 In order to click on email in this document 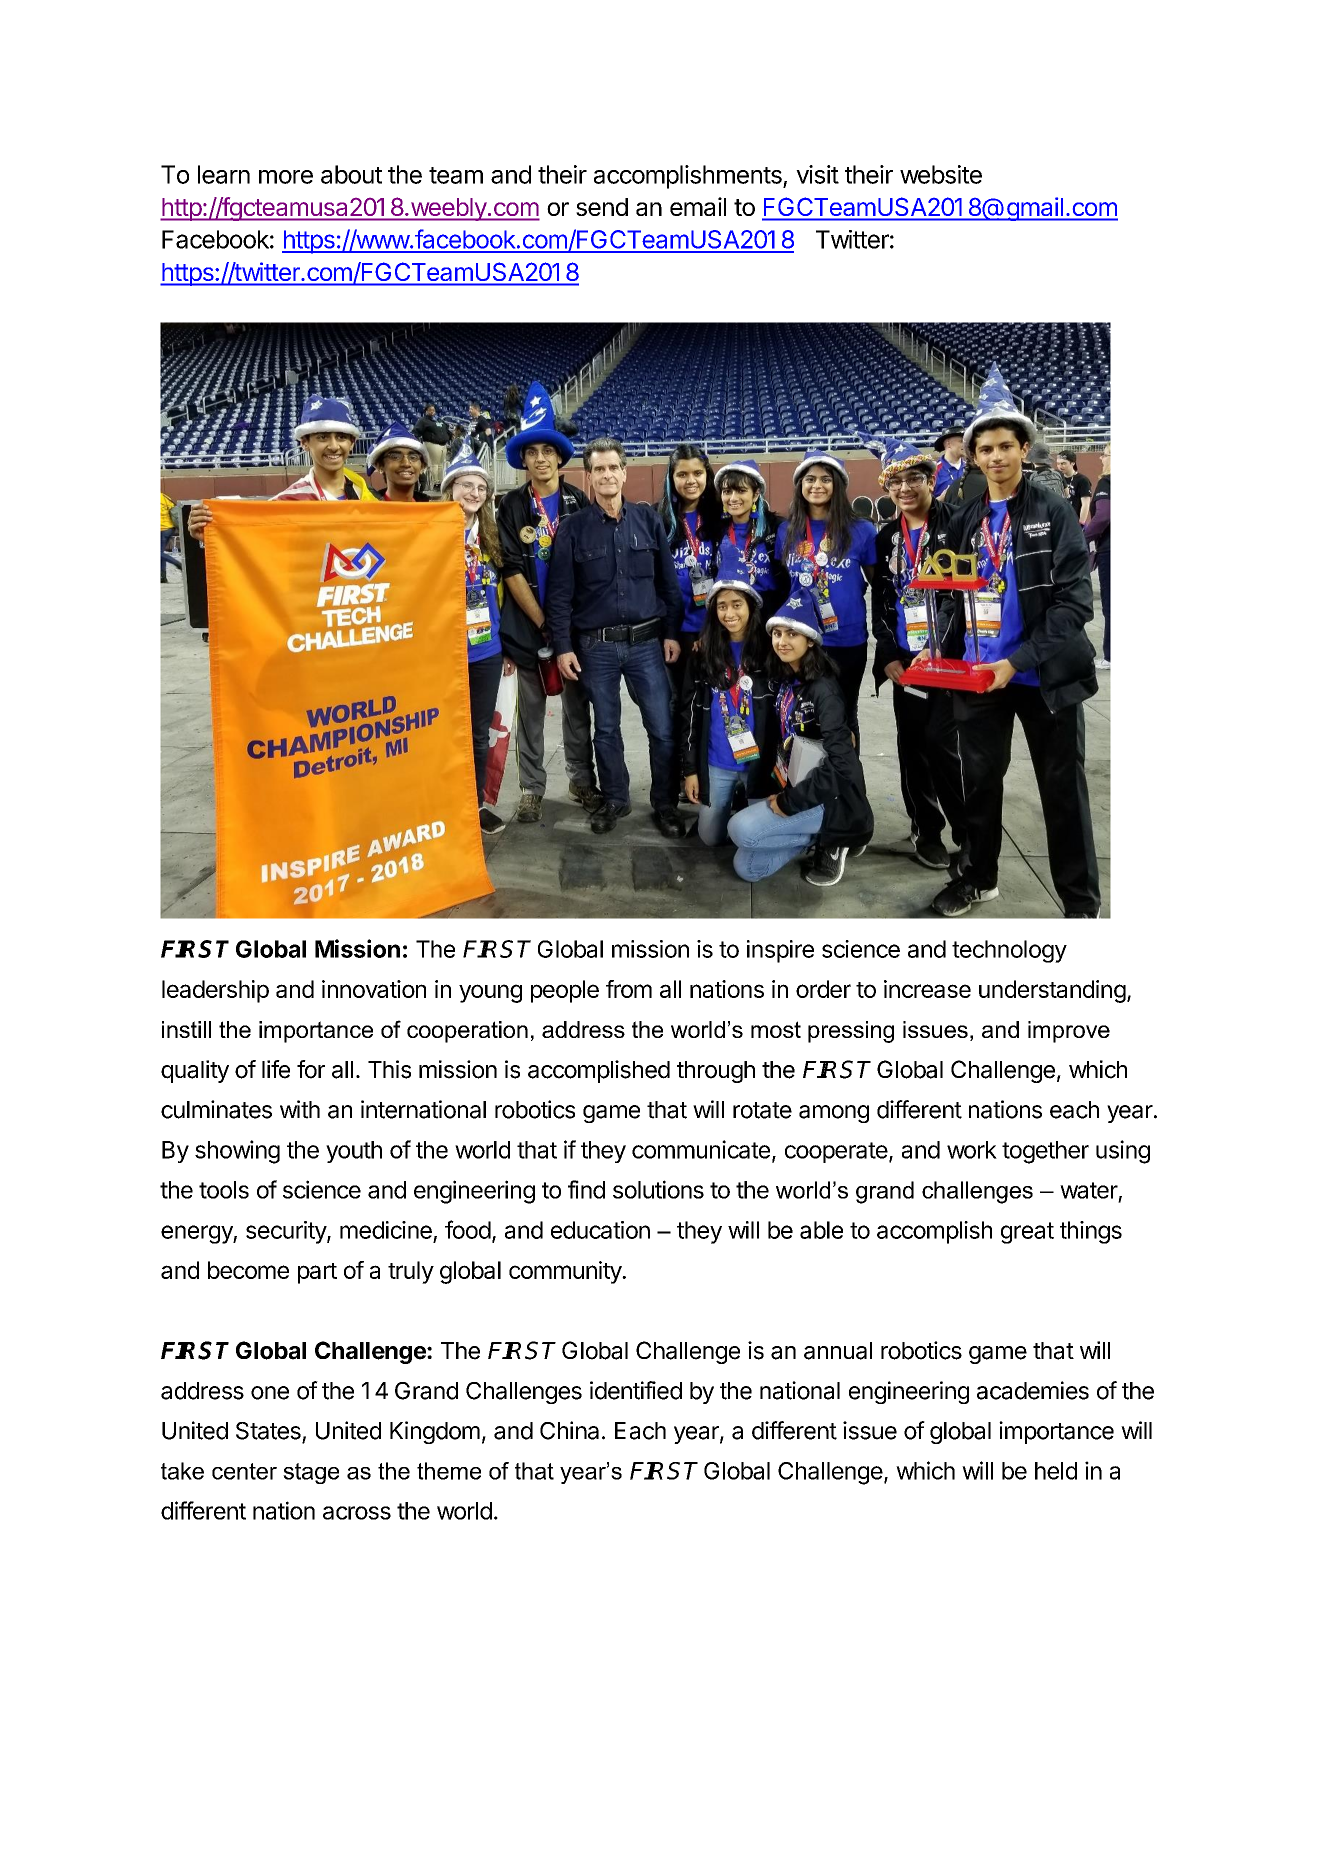, I will do `click(698, 206)`.
